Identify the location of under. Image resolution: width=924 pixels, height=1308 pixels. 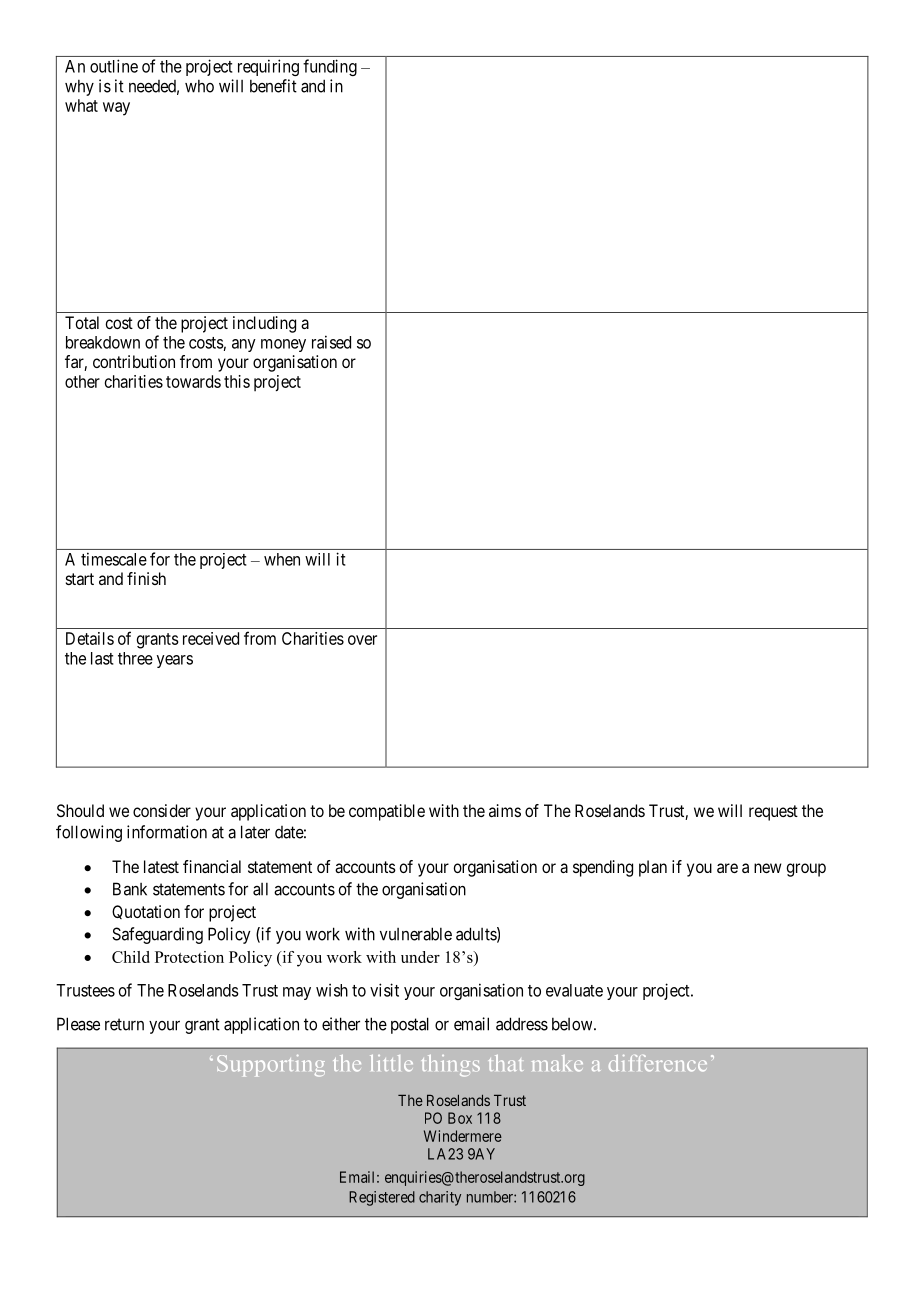
(420, 957).
